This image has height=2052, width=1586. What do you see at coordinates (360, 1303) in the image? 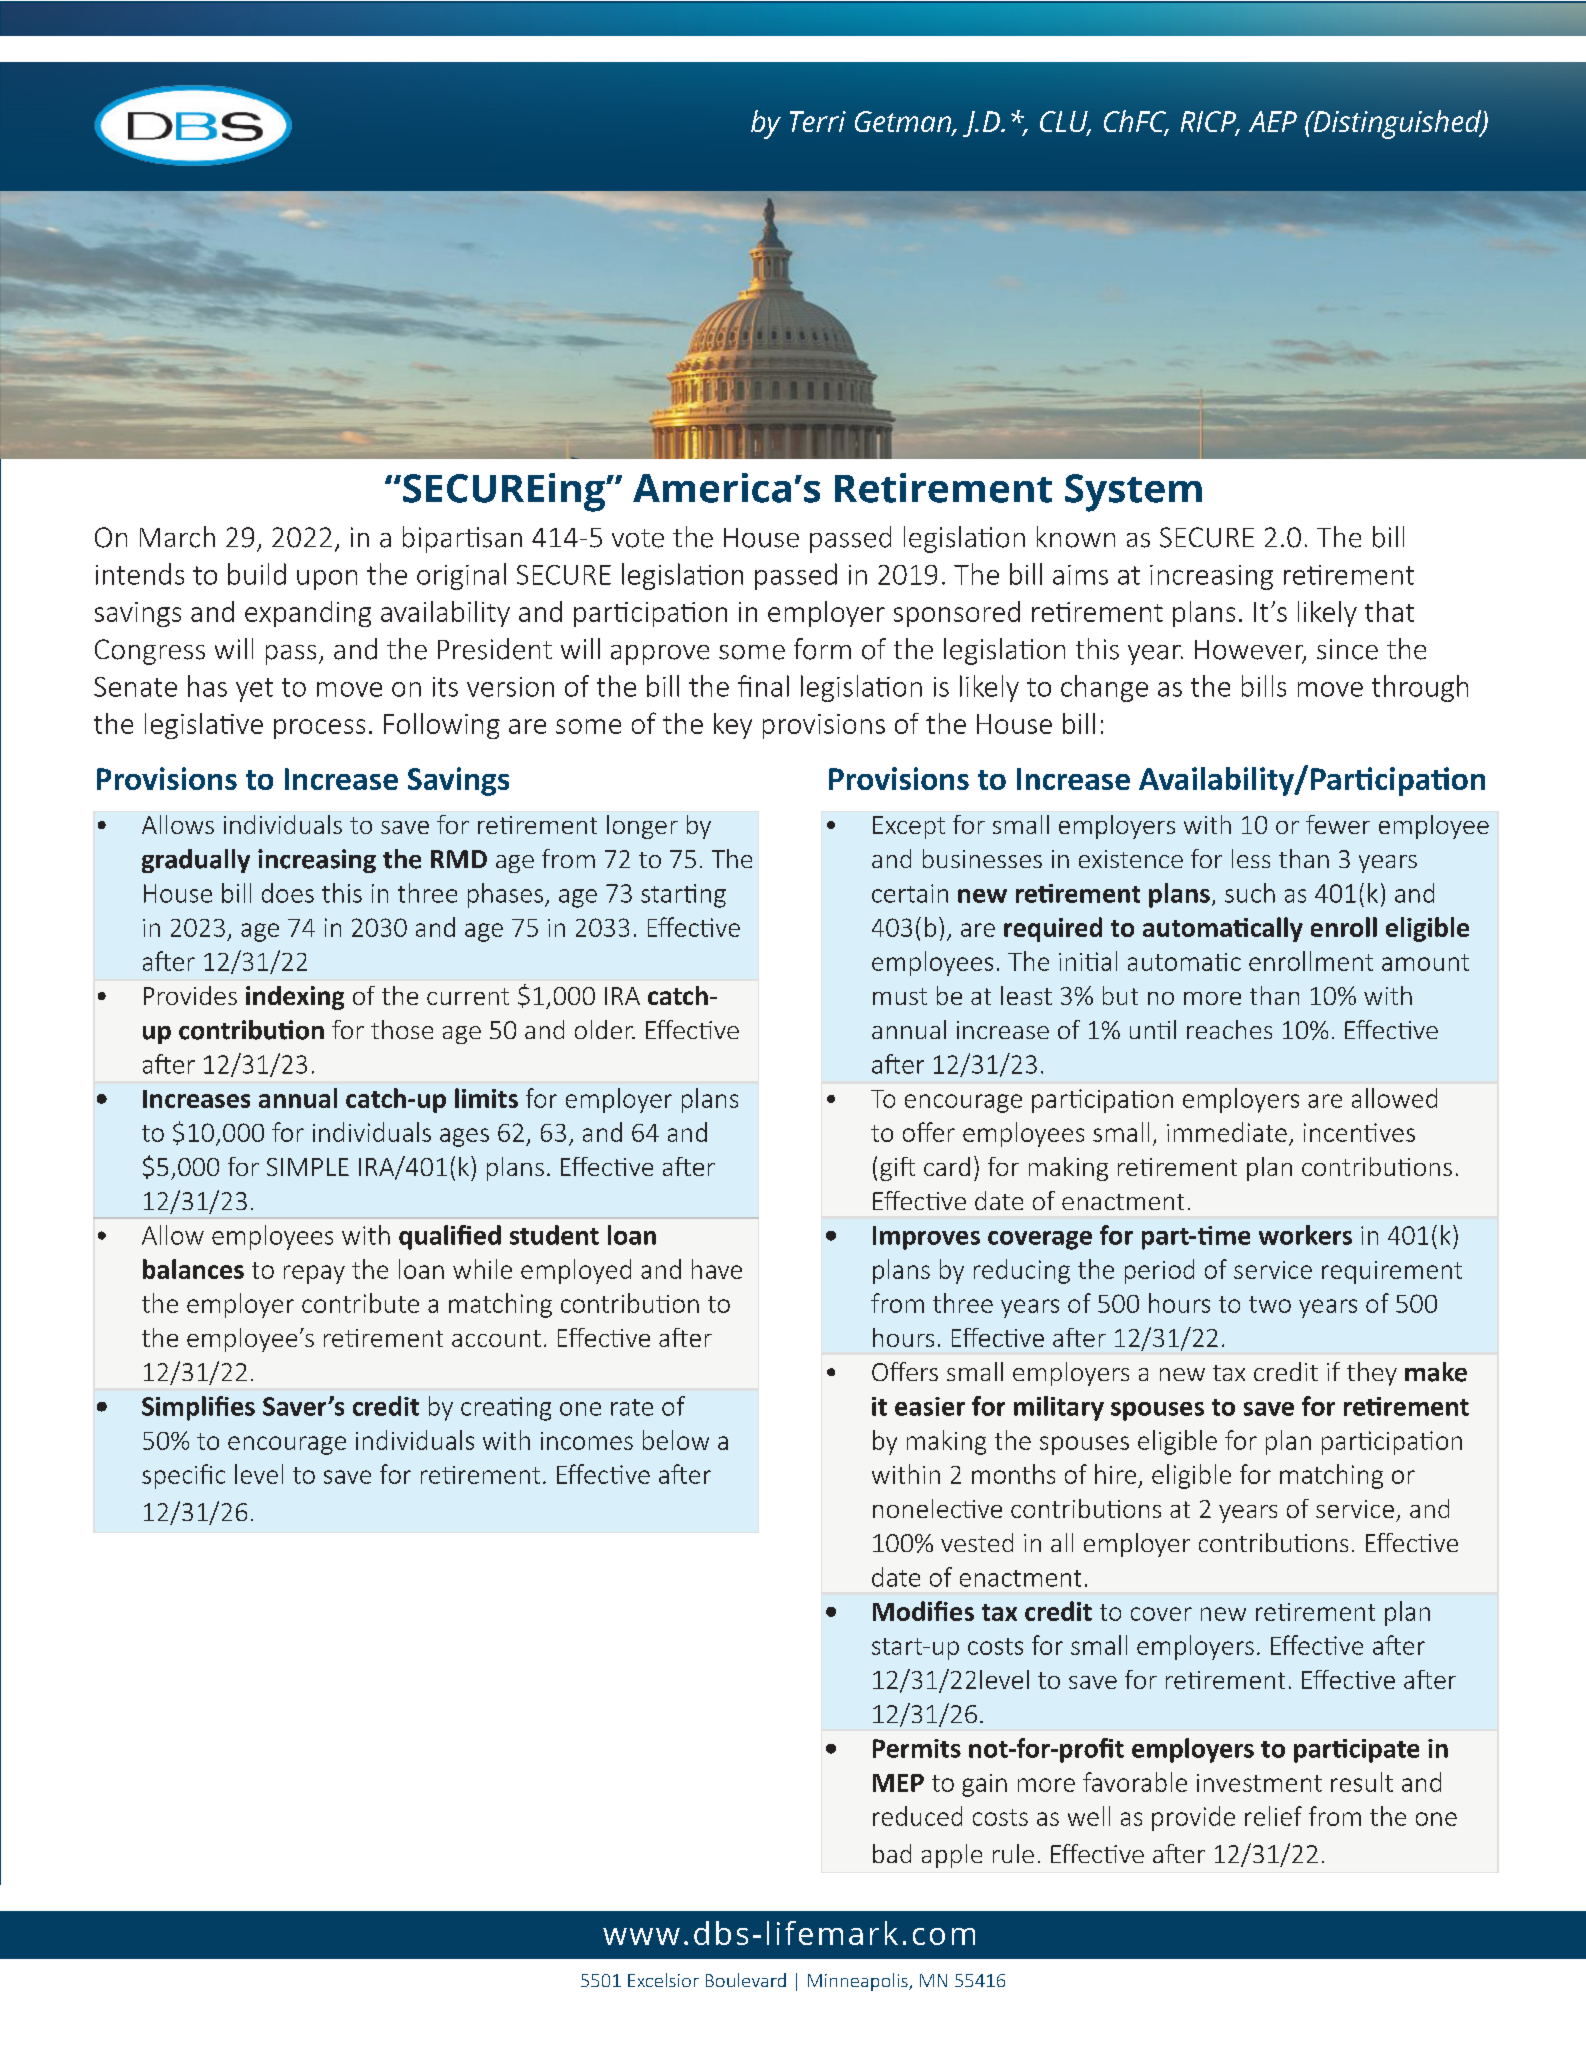
I see `contribute` at bounding box center [360, 1303].
